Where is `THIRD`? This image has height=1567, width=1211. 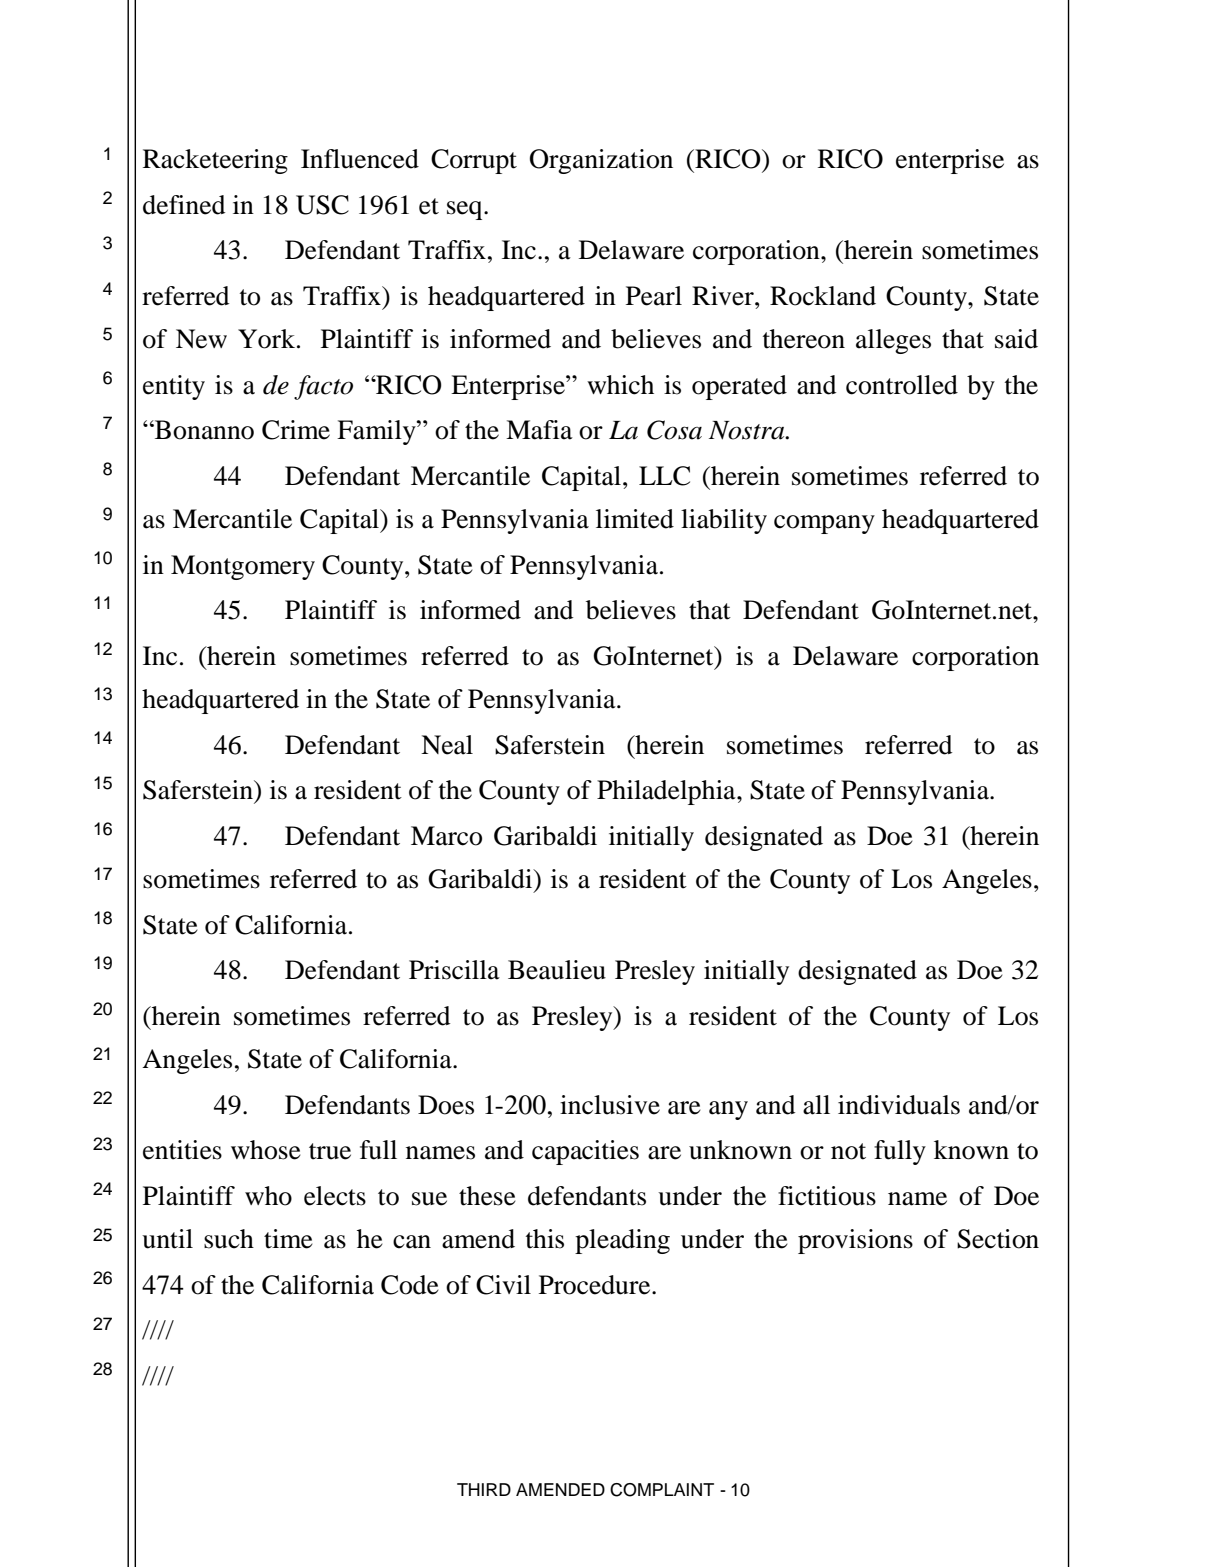
THIRD is located at coordinates (484, 1489).
